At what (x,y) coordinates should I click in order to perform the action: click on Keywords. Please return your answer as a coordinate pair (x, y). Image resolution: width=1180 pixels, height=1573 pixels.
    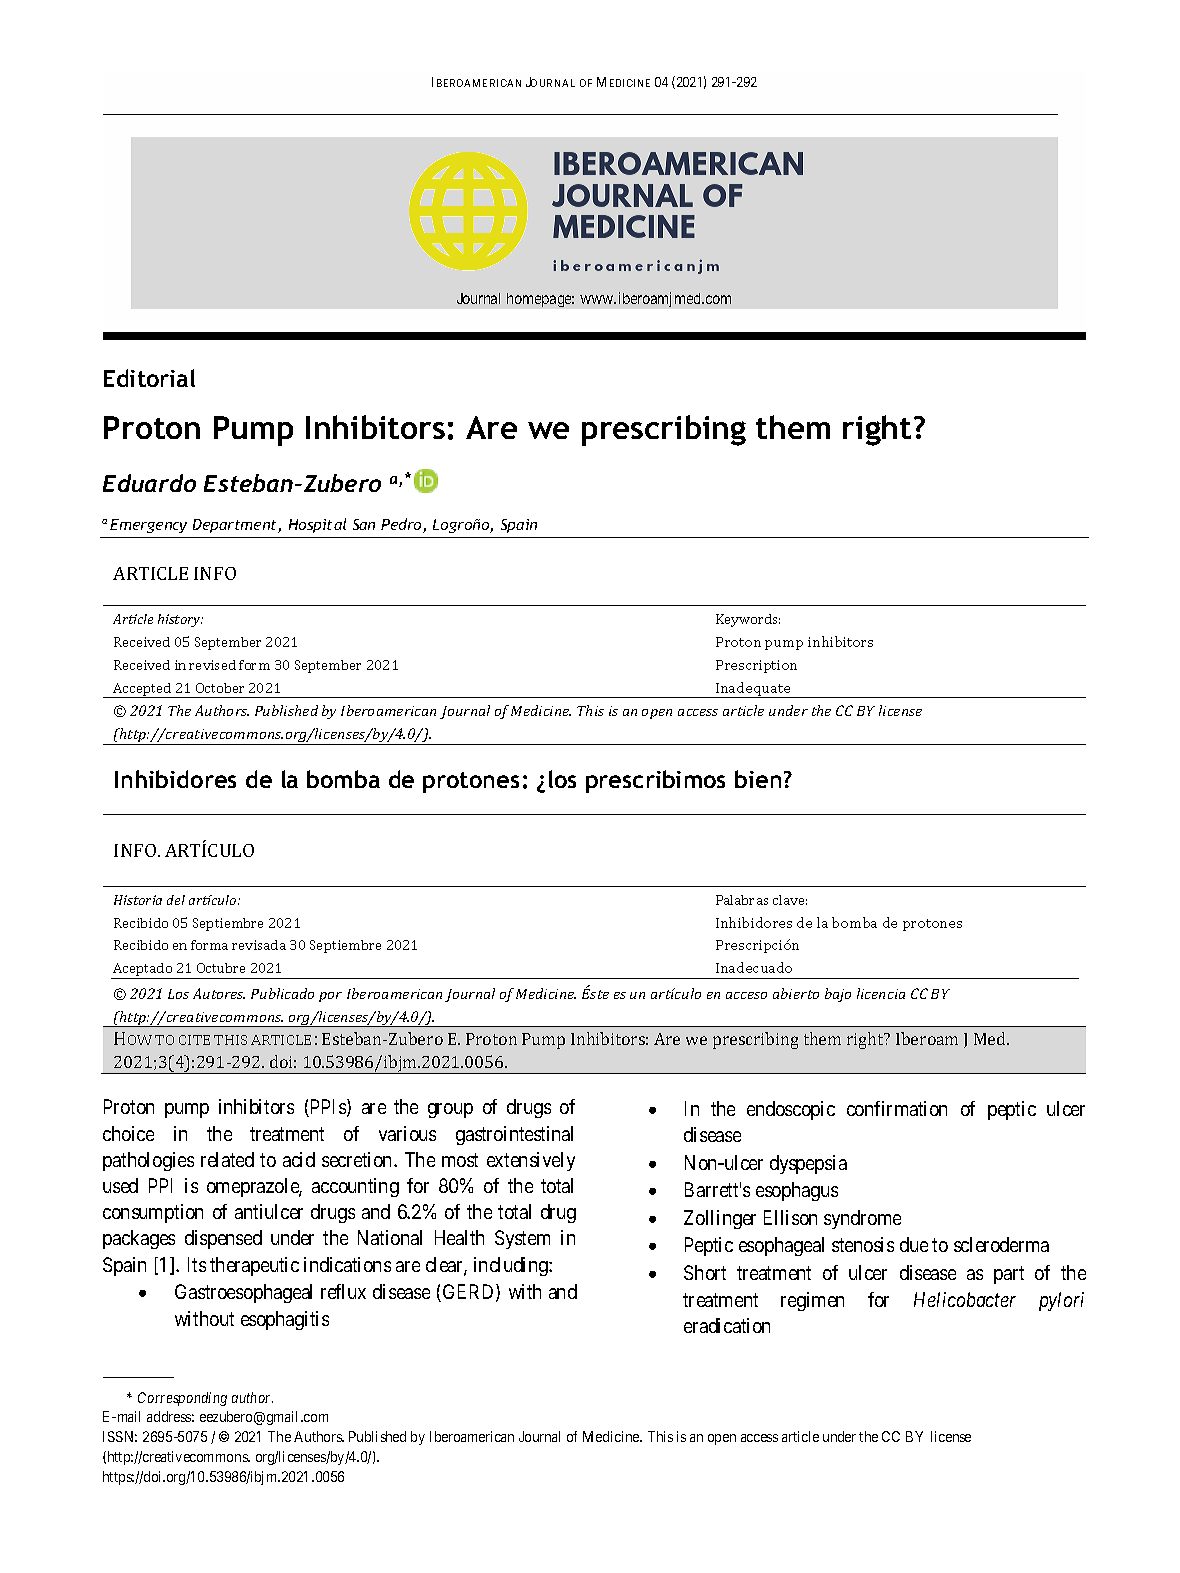
    Looking at the image, I should click on (748, 620).
